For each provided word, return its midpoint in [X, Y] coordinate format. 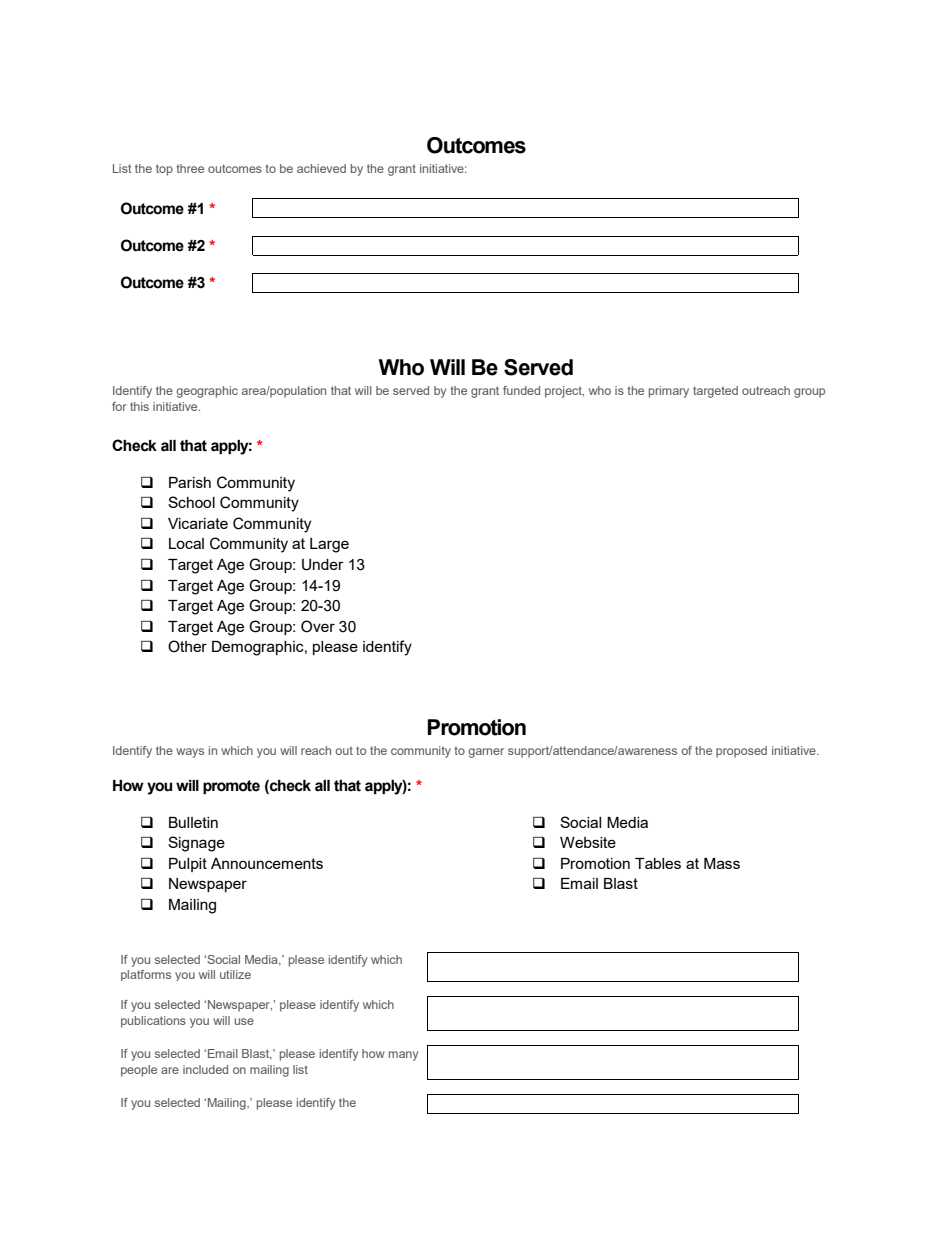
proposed [741, 752]
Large [329, 545]
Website [588, 842]
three [190, 168]
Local [186, 543]
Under [323, 565]
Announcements [267, 863]
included [205, 1069]
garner [486, 753]
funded [521, 390]
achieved [321, 168]
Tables [658, 863]
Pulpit [188, 865]
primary [669, 392]
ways [190, 753]
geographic [207, 392]
